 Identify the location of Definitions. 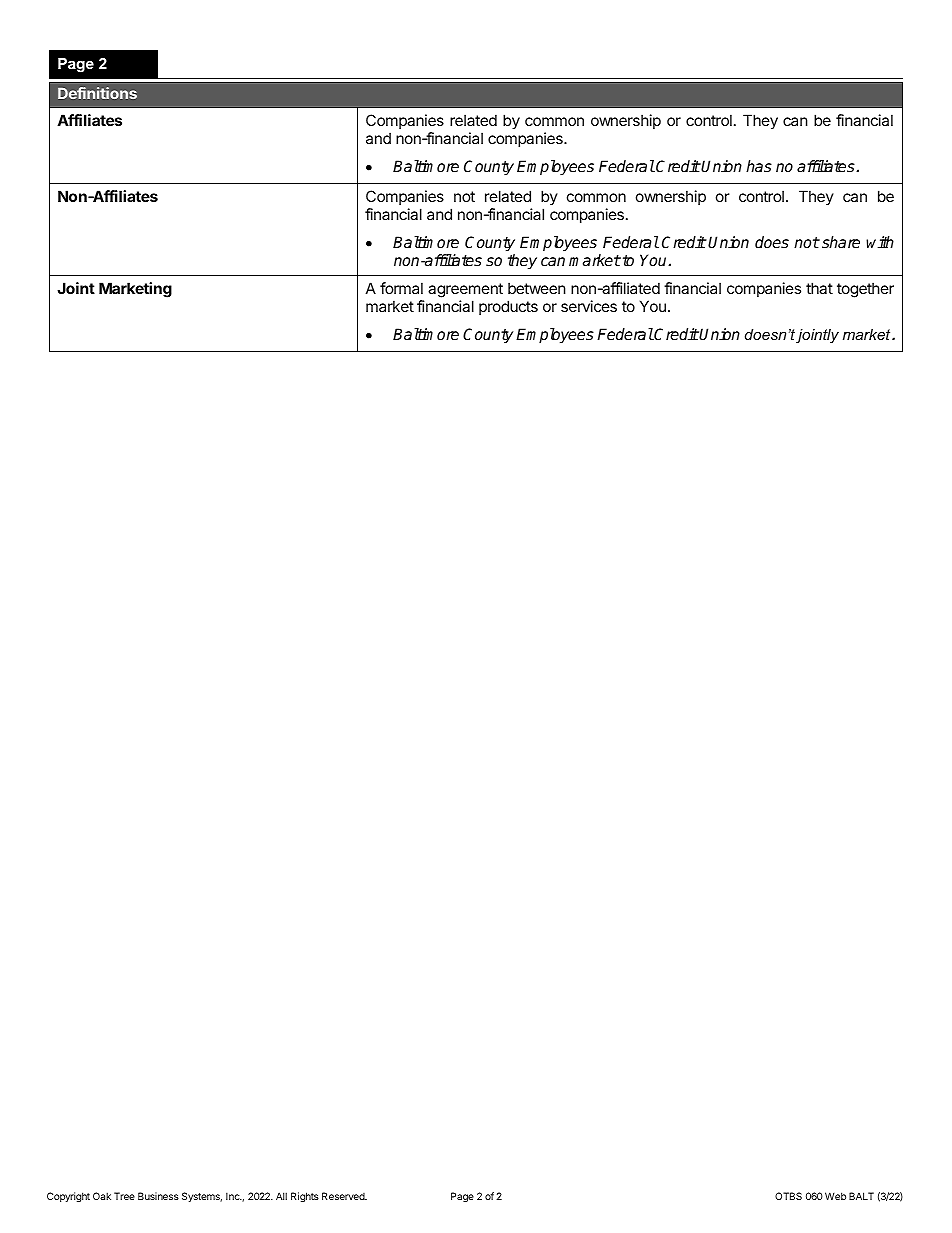
(97, 93).
